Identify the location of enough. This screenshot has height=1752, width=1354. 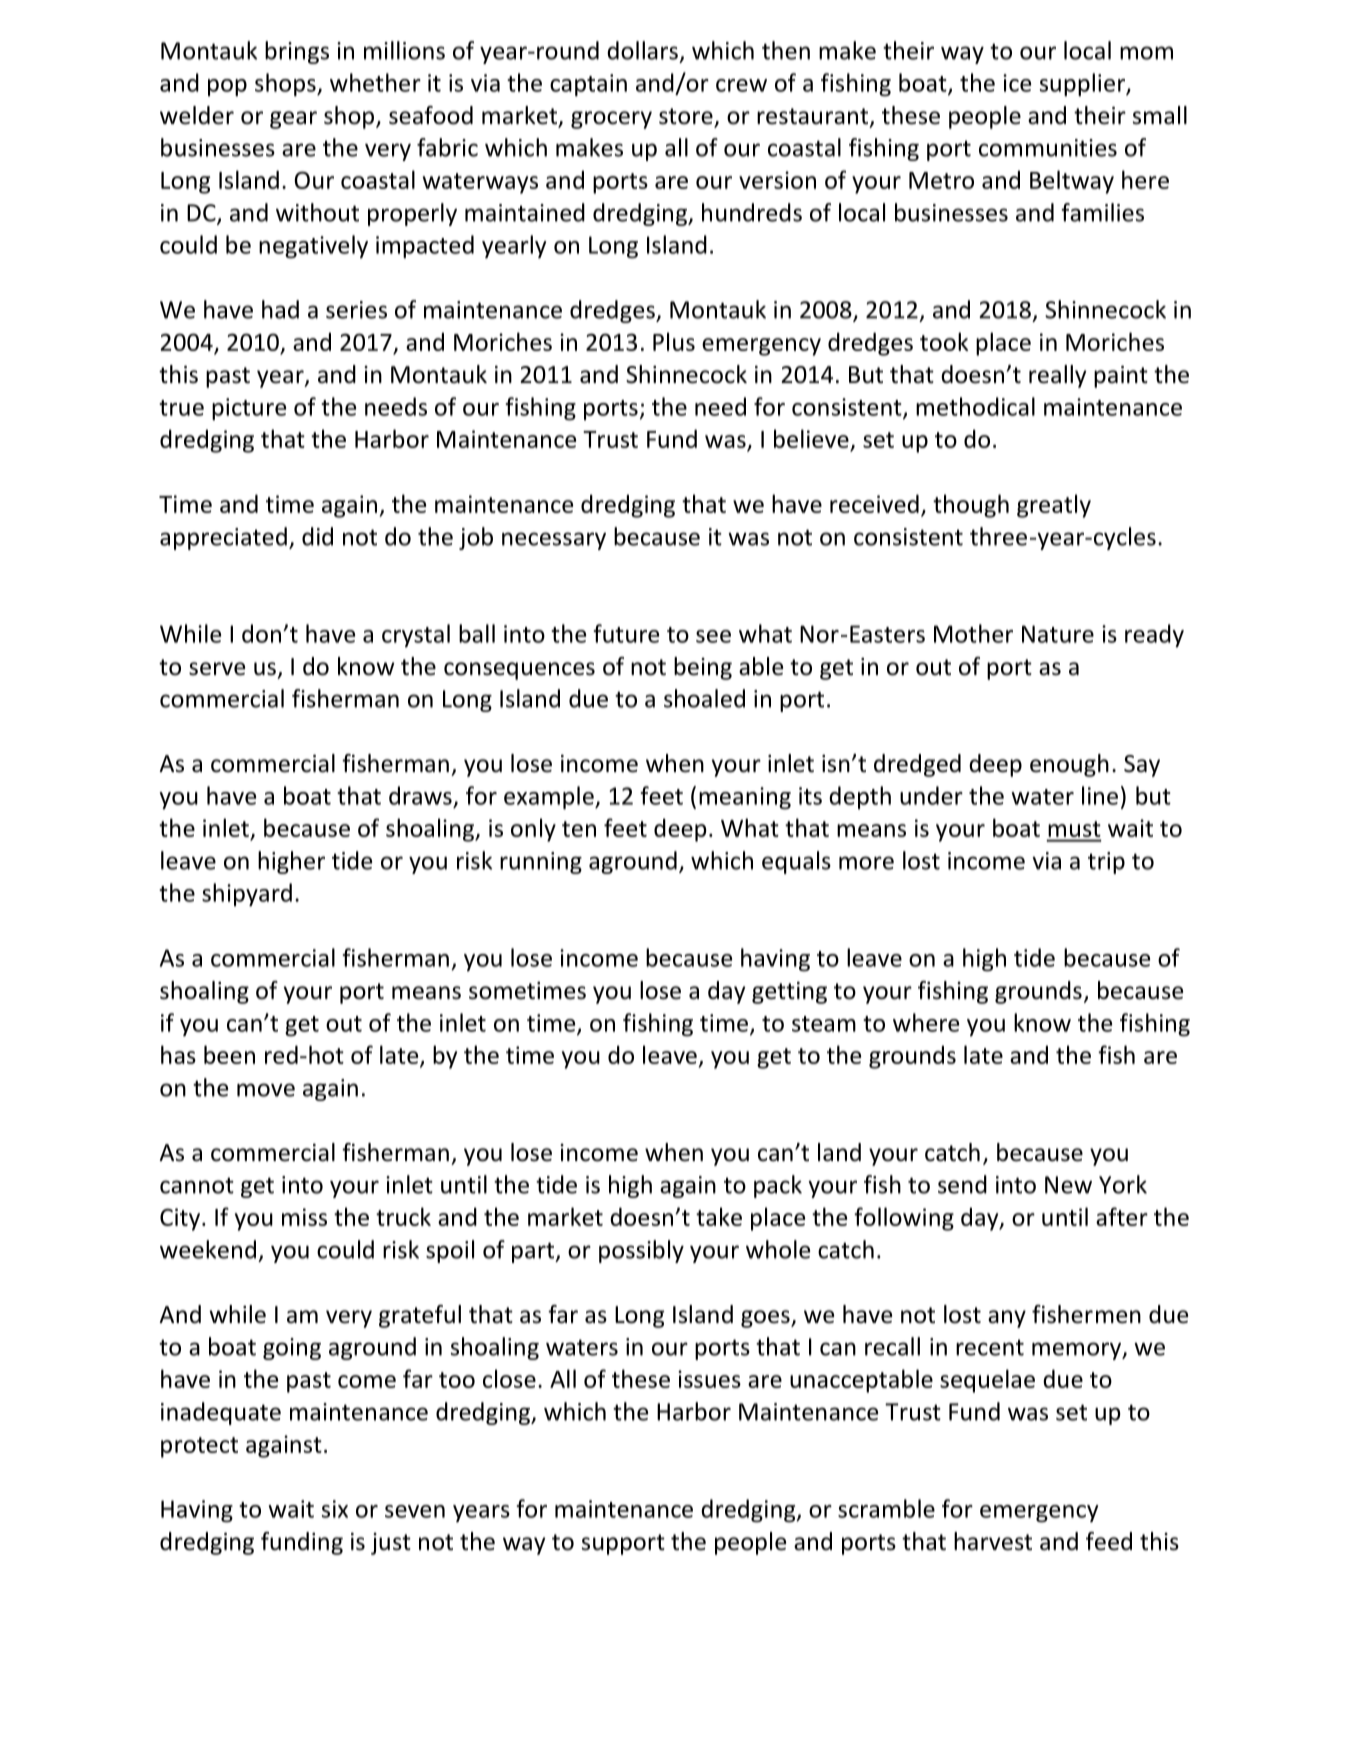
(1069, 765).
